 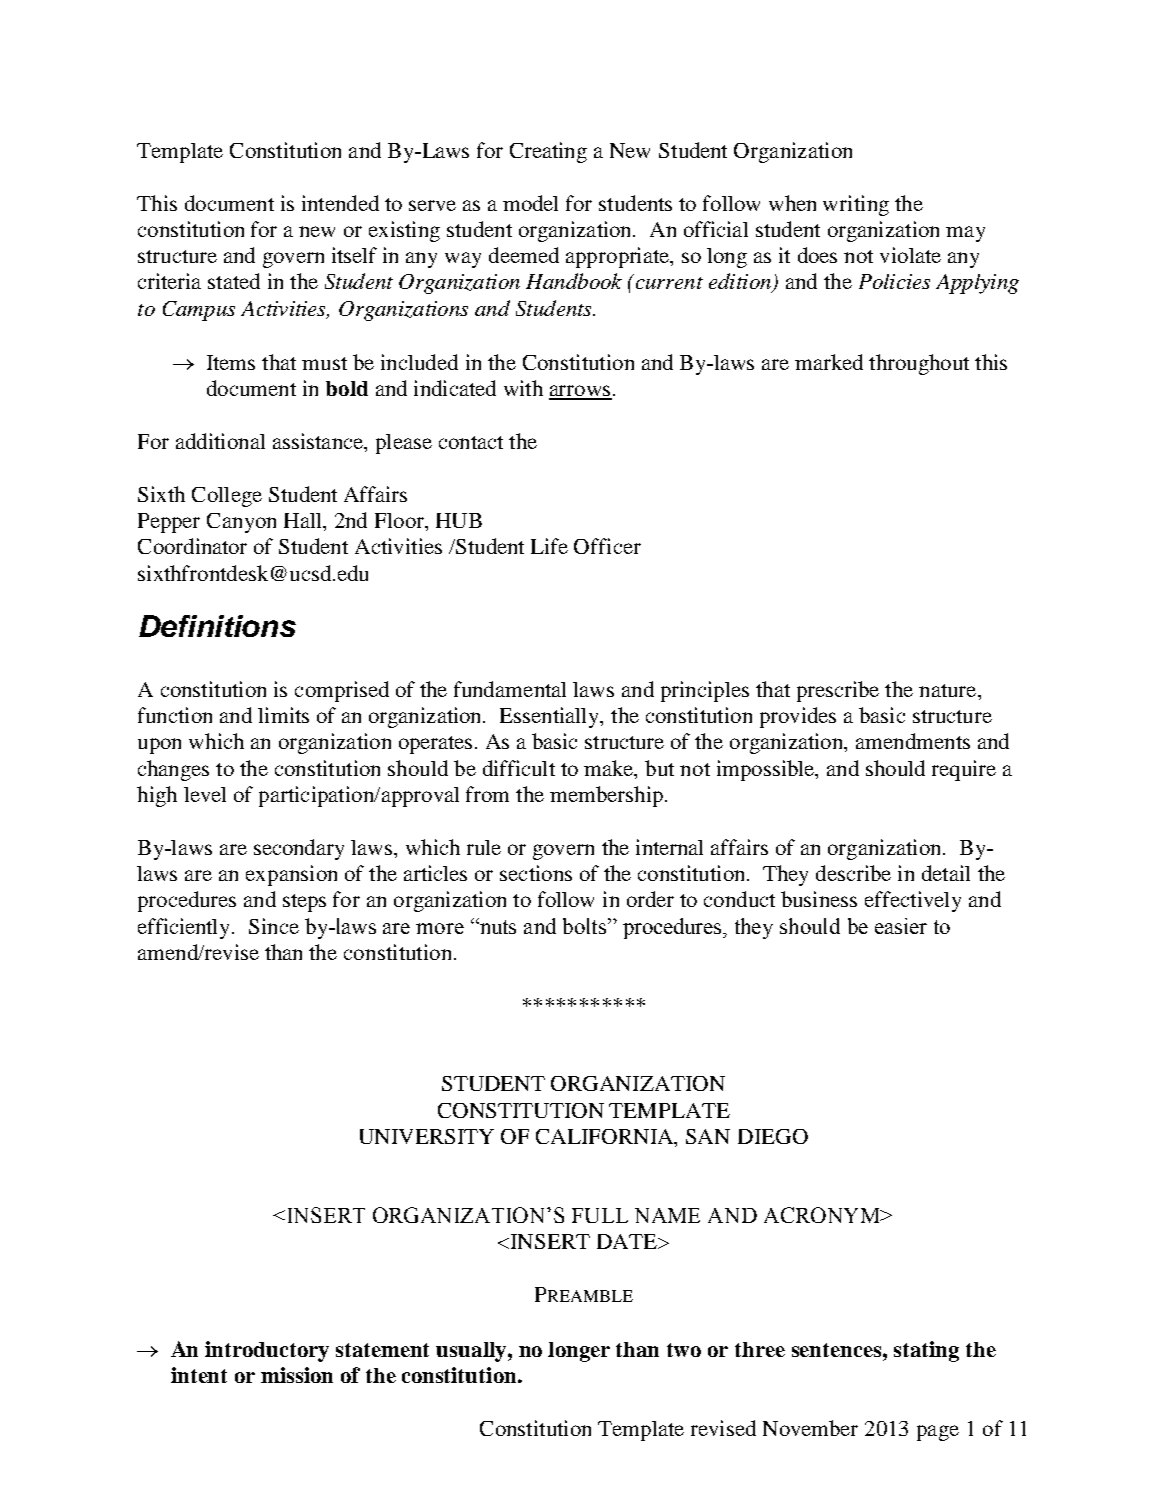 What do you see at coordinates (340, 203) in the page?
I see `intended` at bounding box center [340, 203].
